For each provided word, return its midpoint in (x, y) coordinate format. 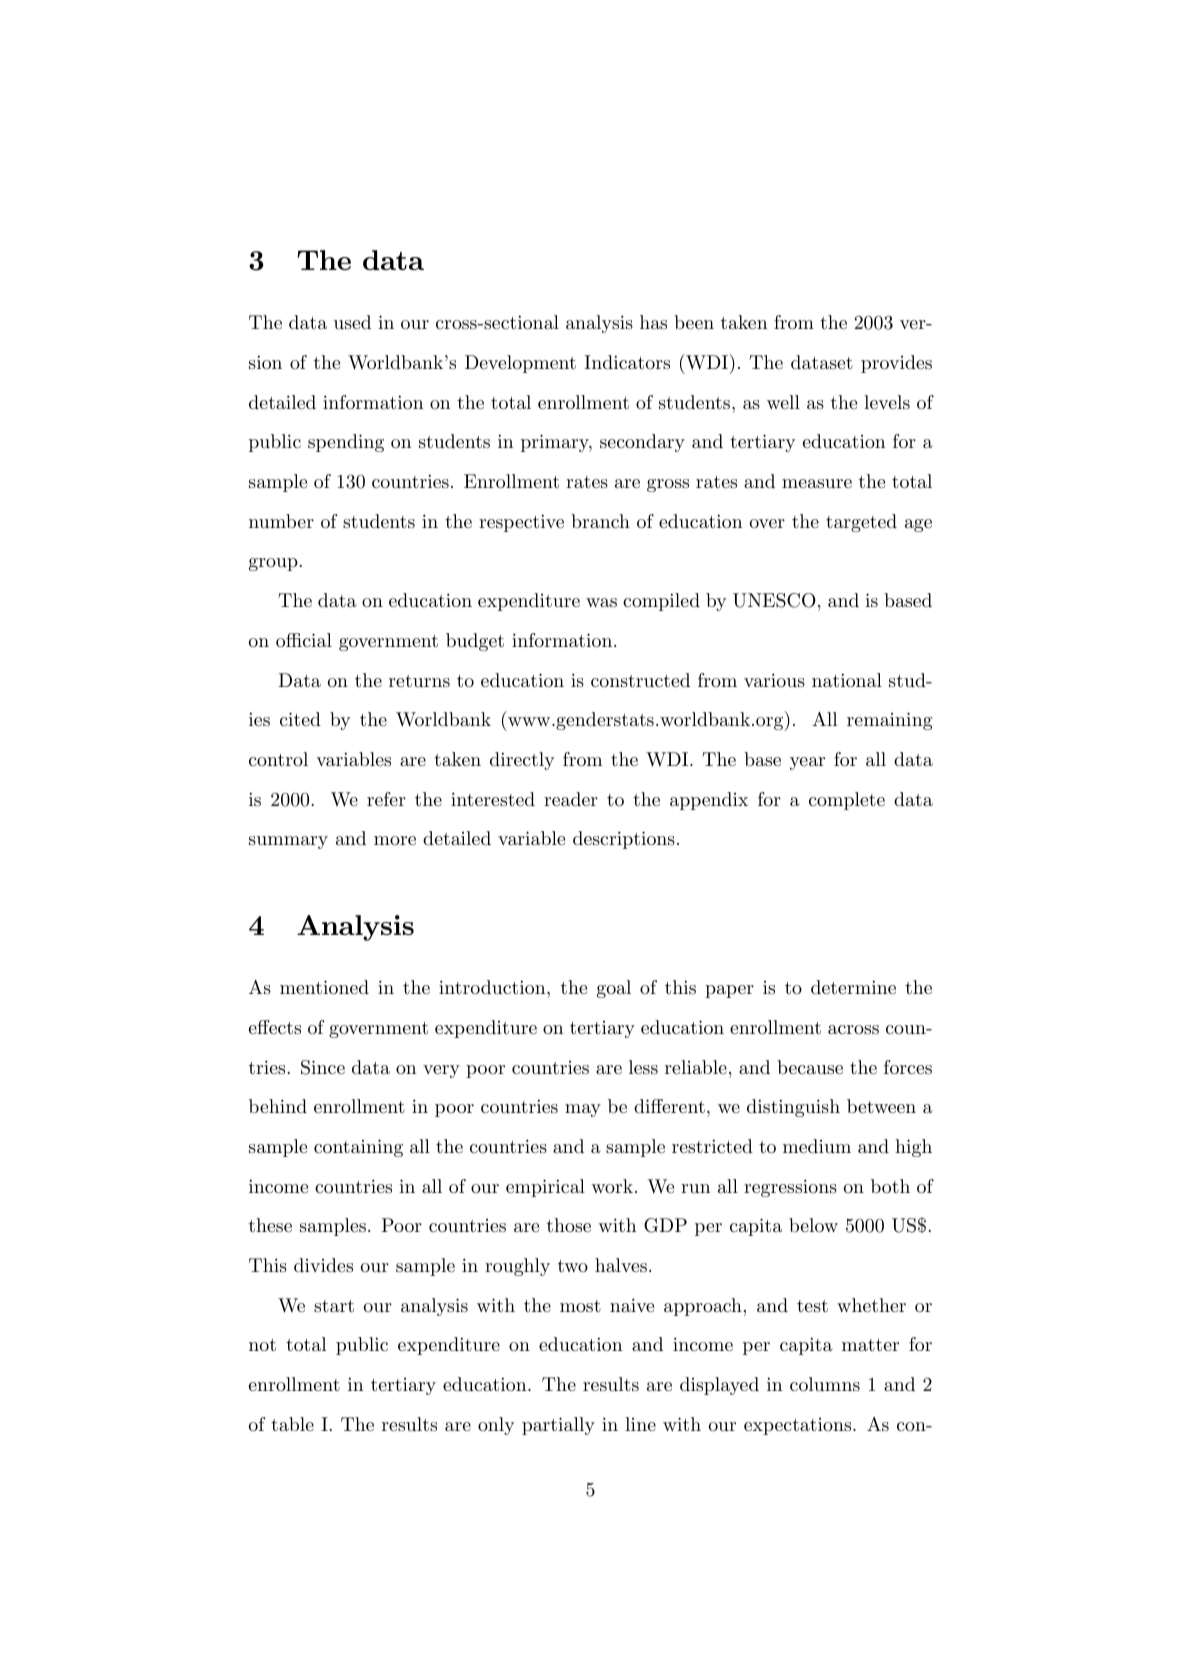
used (352, 322)
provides (896, 364)
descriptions (624, 840)
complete (847, 801)
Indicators (627, 362)
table (292, 1424)
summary (288, 842)
